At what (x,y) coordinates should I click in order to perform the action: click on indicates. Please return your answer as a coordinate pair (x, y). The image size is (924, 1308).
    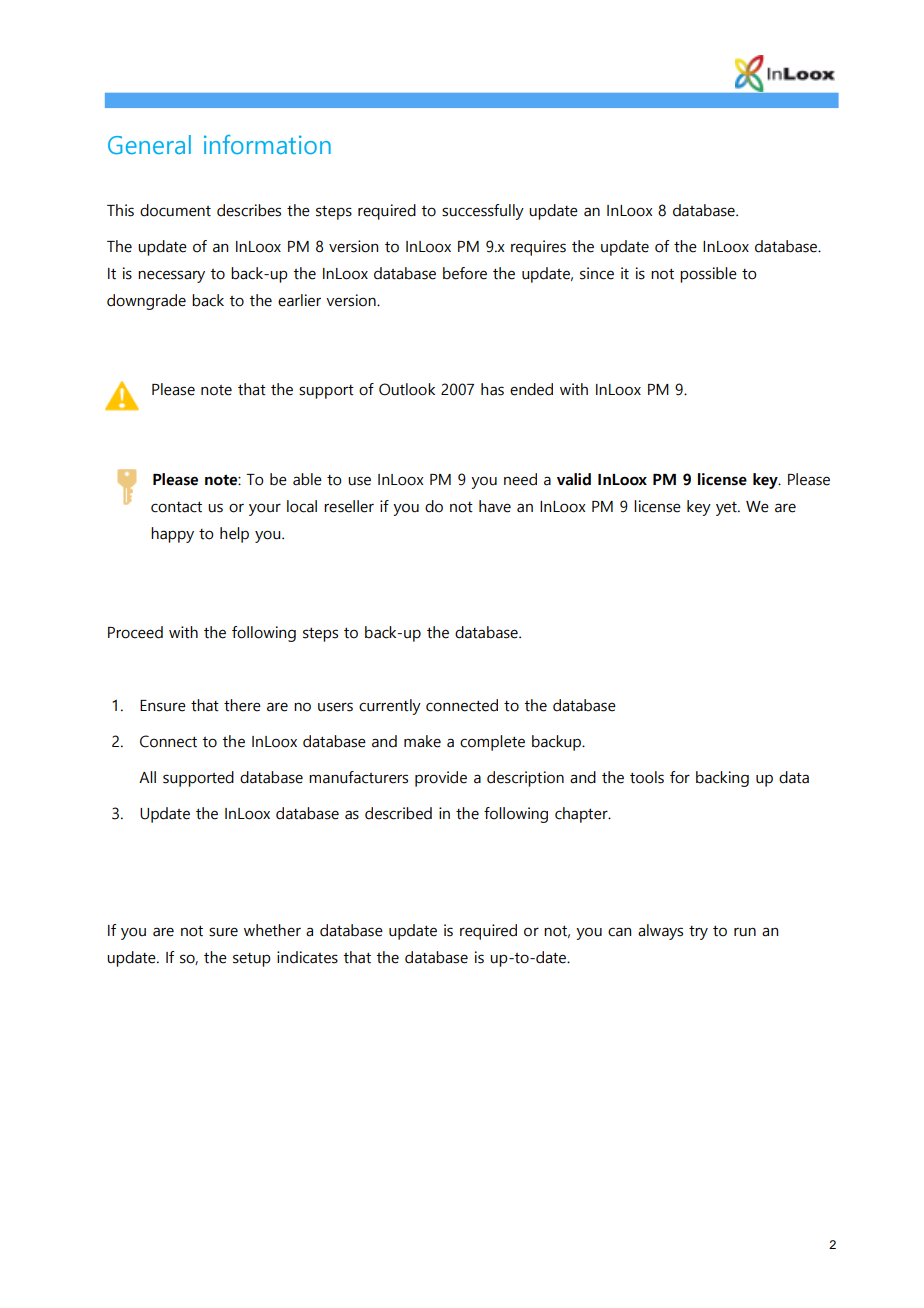
    Looking at the image, I should click on (307, 957).
